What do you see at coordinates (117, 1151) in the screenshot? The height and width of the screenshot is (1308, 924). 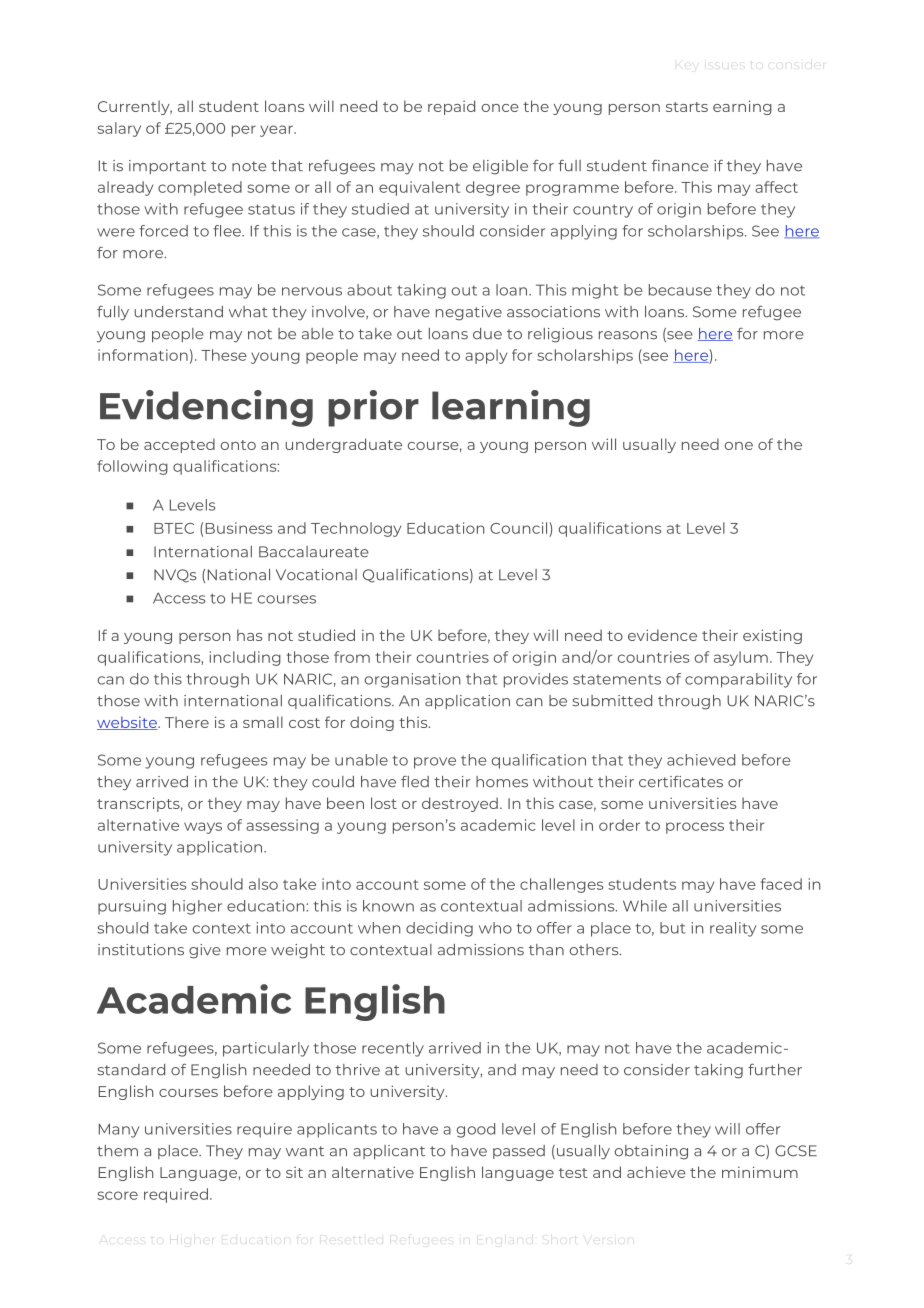 I see `them` at bounding box center [117, 1151].
